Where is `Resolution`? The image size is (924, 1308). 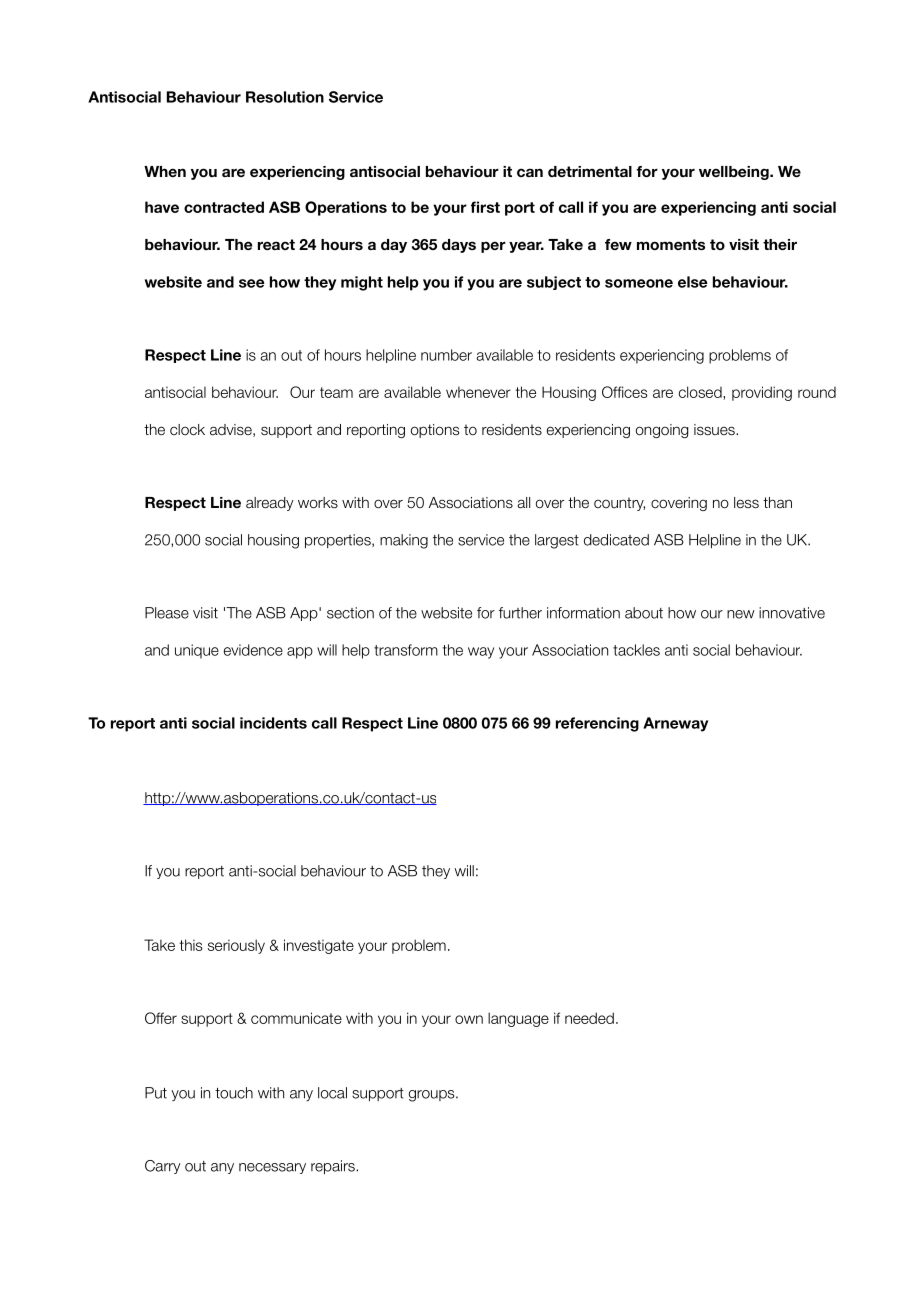
Resolution is located at coordinates (285, 97).
